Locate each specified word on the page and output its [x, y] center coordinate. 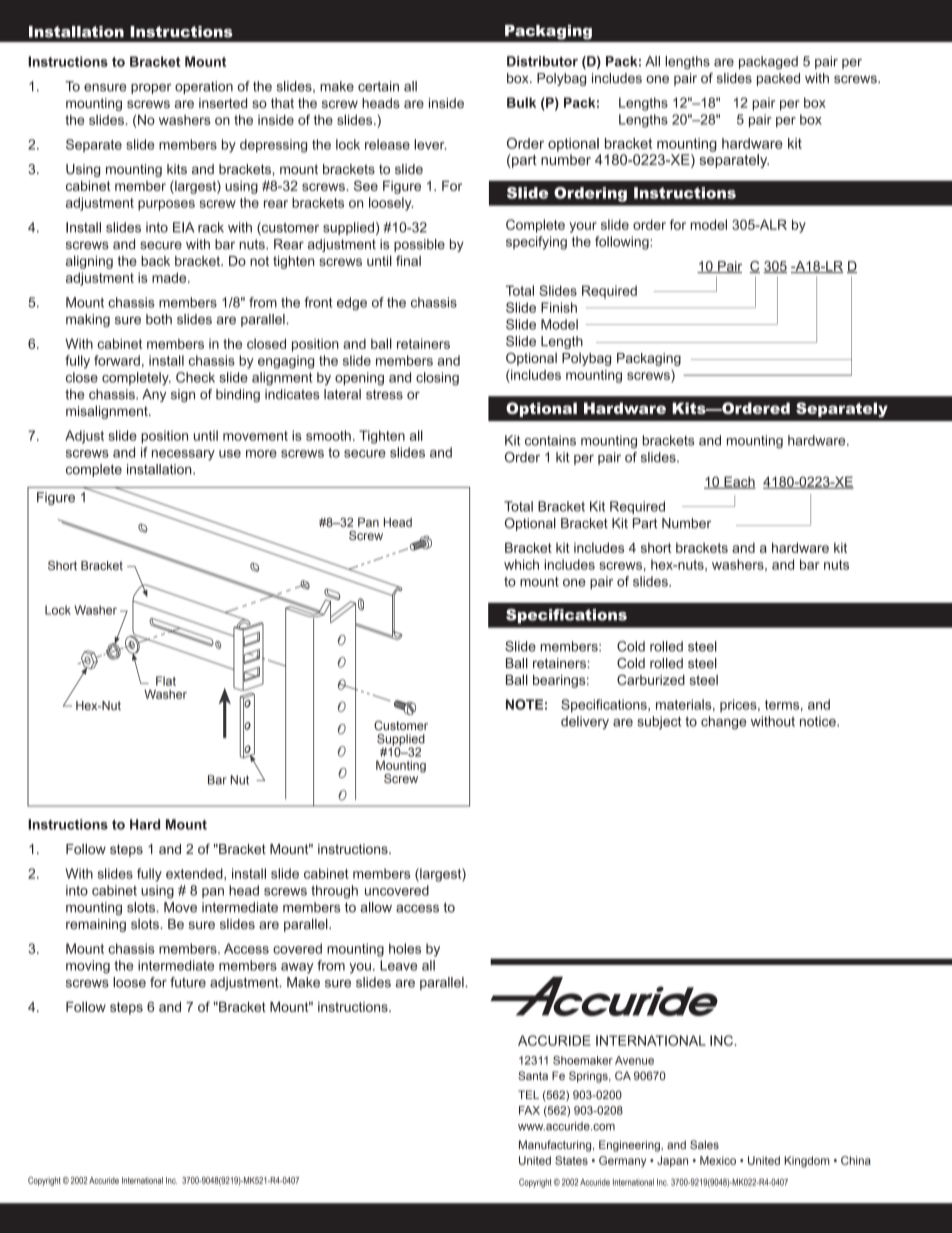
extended [195, 873]
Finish [559, 307]
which [521, 564]
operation [204, 87]
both [159, 319]
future [188, 982]
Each [739, 482]
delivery [585, 723]
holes [405, 948]
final [408, 260]
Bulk [521, 102]
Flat [166, 681]
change [724, 723]
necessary [183, 455]
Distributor [542, 61]
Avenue [634, 1060]
